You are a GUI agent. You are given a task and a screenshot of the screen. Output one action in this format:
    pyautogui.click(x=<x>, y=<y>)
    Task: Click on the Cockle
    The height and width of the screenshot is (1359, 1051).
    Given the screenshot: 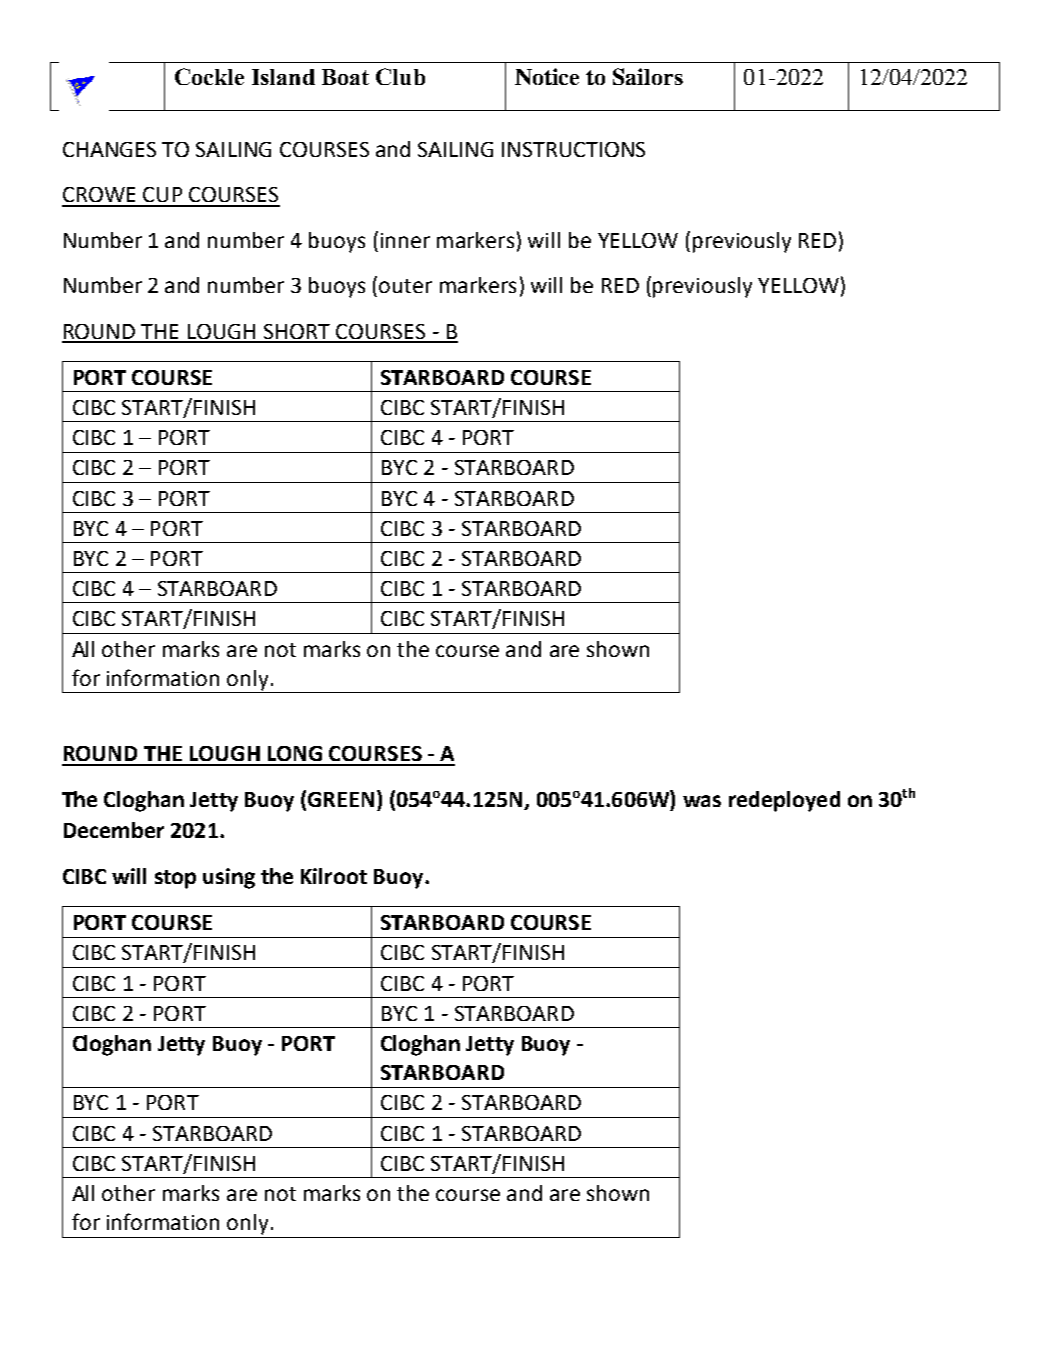 What is the action you would take?
    pyautogui.click(x=209, y=76)
